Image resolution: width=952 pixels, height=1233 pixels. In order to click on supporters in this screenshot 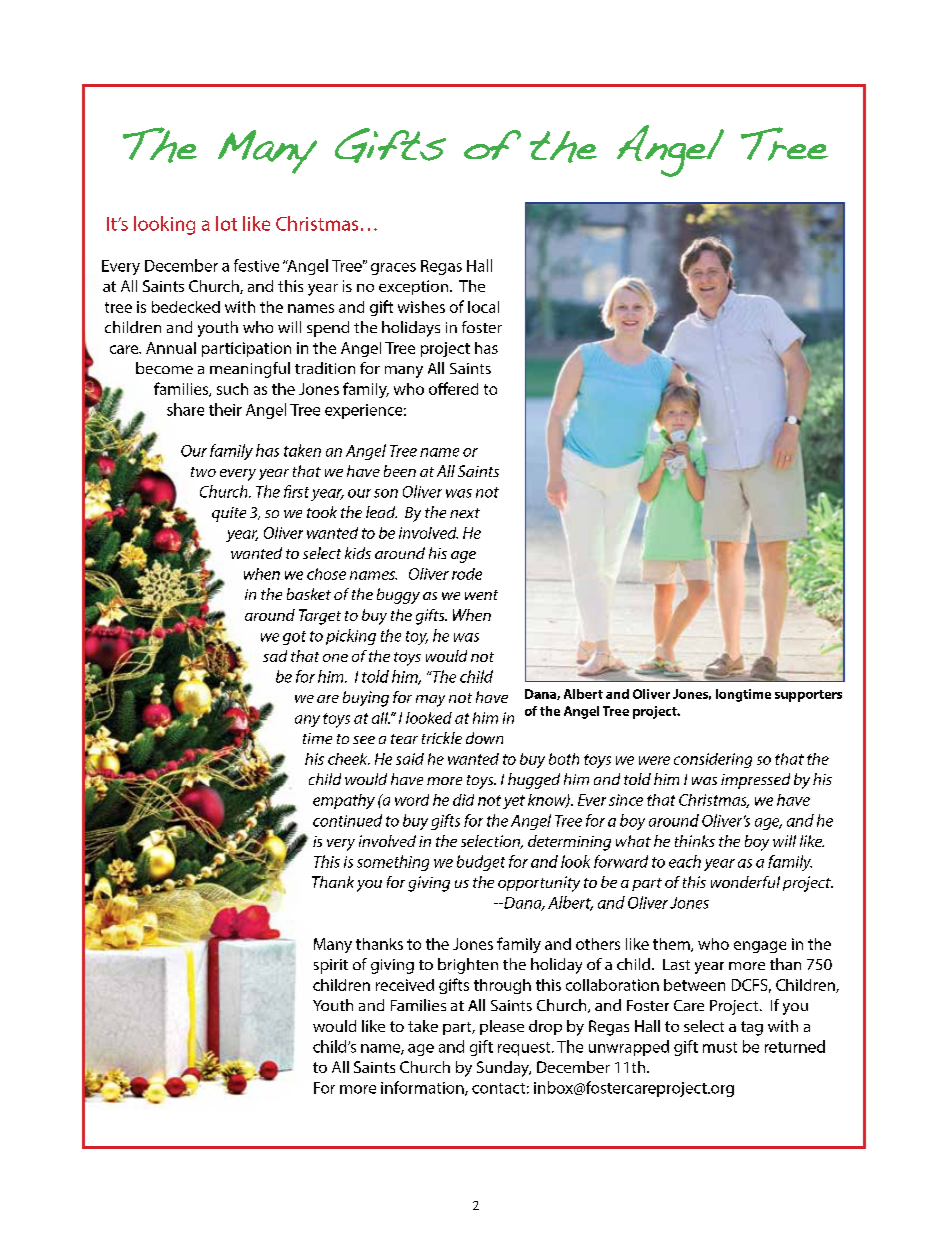, I will do `click(808, 696)`.
